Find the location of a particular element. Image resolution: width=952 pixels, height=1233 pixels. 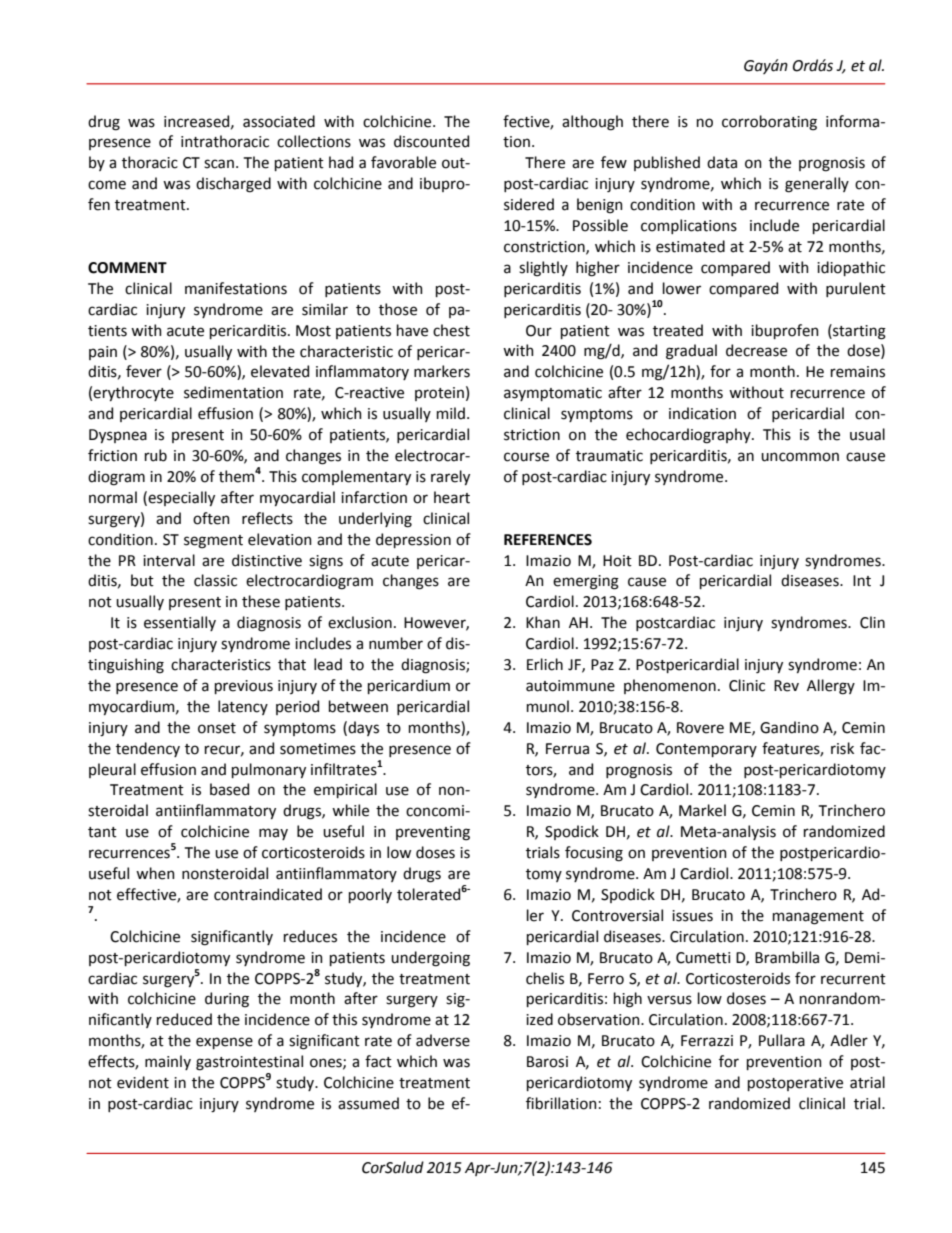

corroborating is located at coordinates (769, 123).
